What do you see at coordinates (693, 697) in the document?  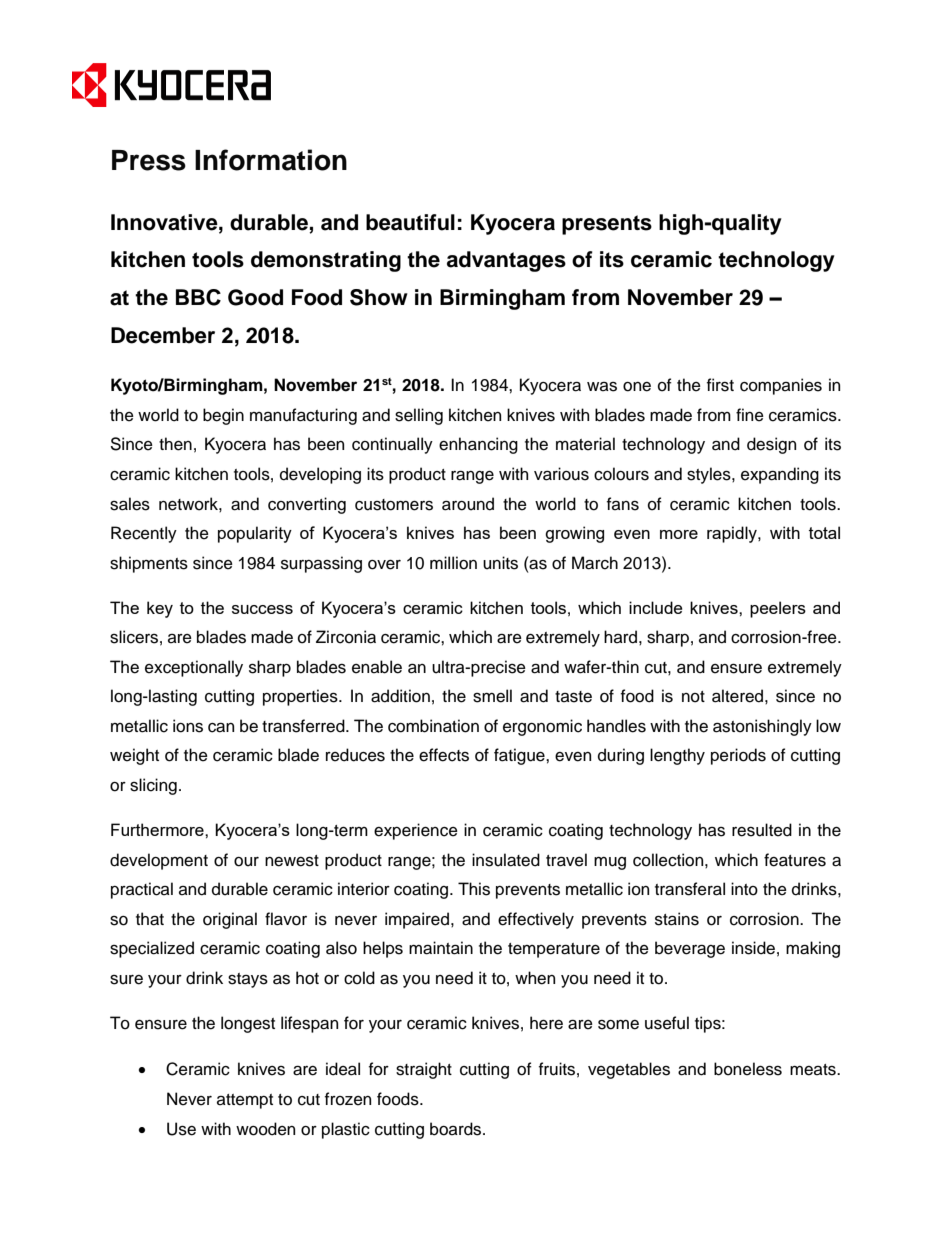 I see `not` at bounding box center [693, 697].
